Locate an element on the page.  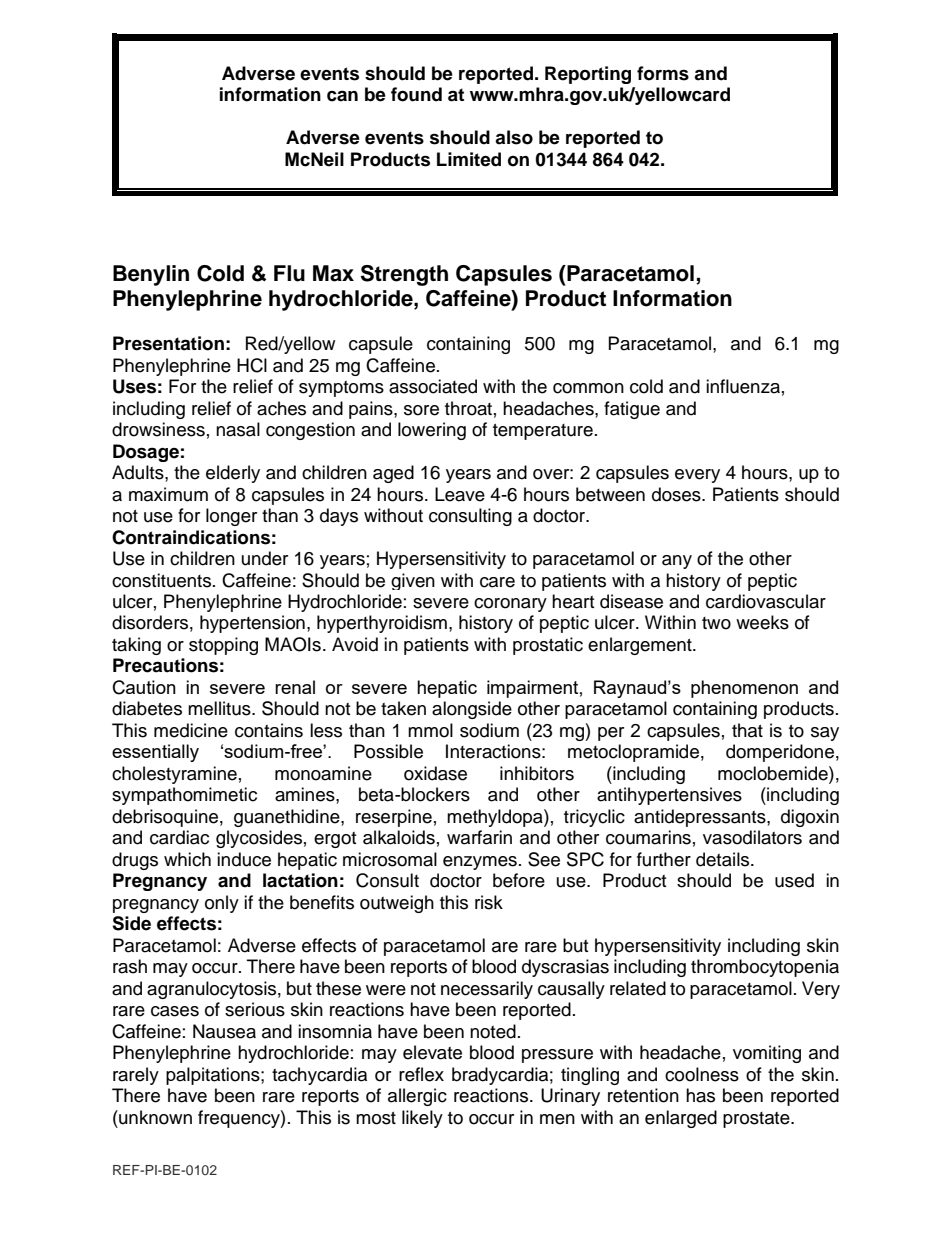
has is located at coordinates (700, 1095).
